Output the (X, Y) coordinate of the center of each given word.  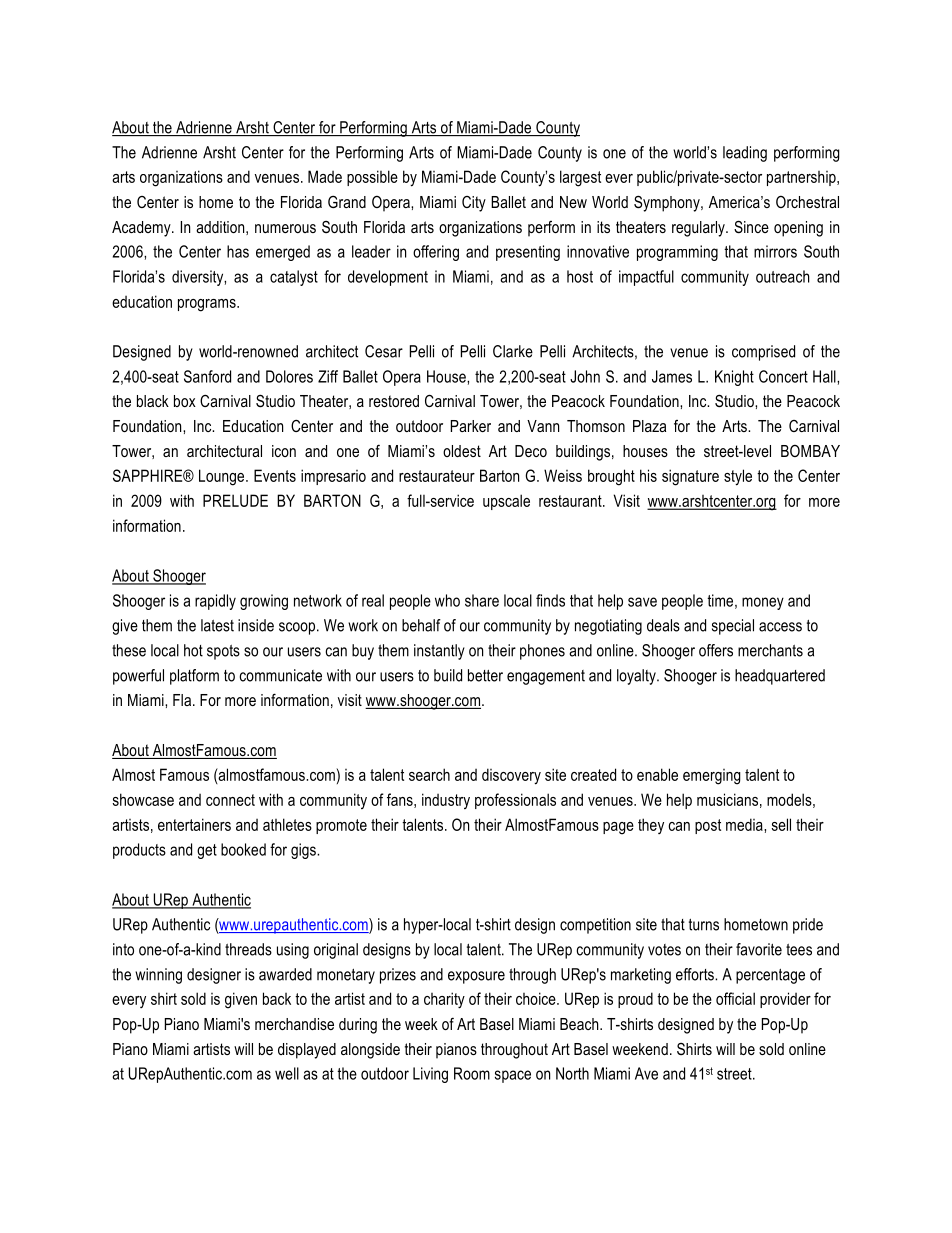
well (287, 1073)
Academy (142, 229)
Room (472, 1073)
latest (217, 625)
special (733, 627)
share (482, 600)
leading (745, 154)
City (474, 204)
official (735, 998)
